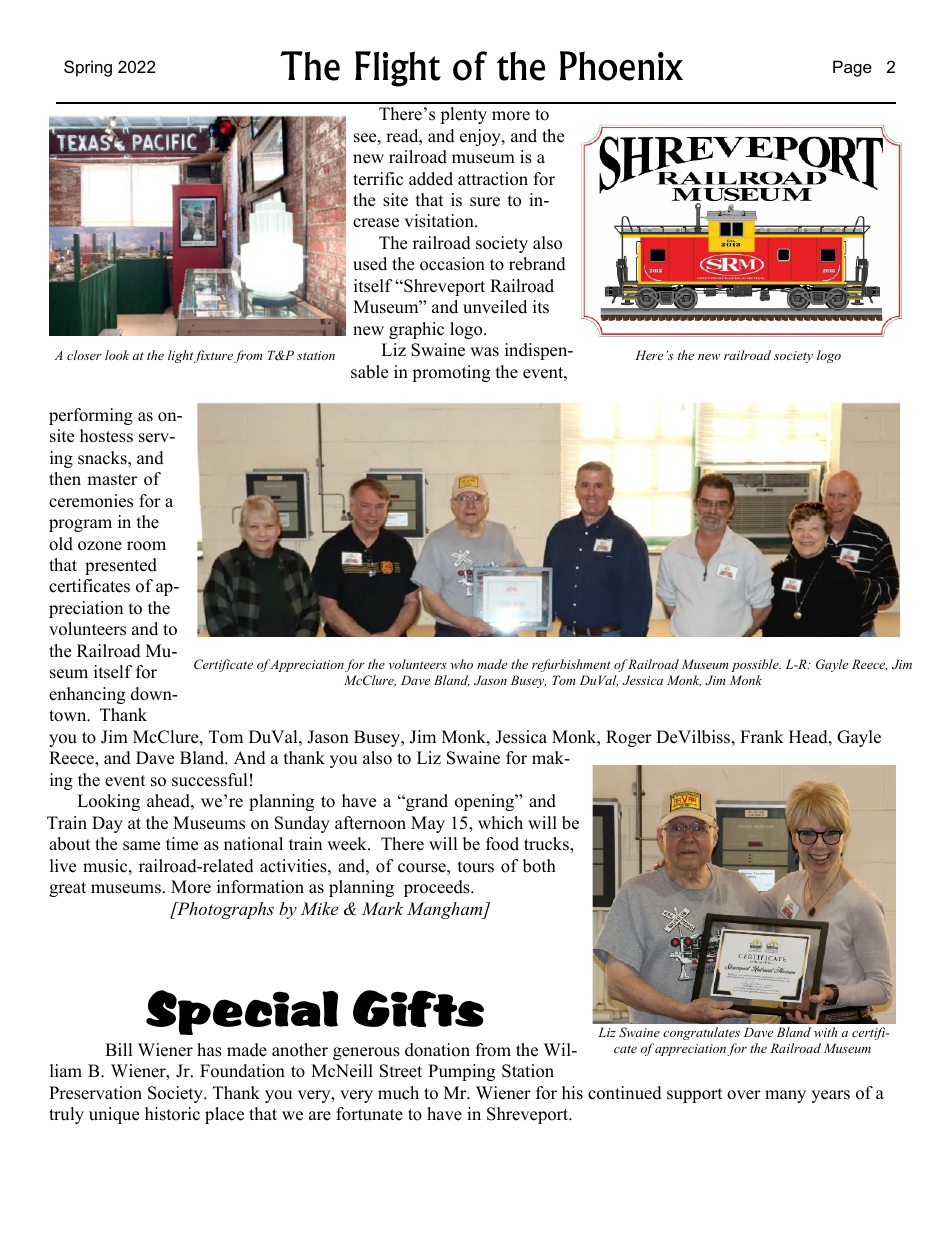 The width and height of the page is (952, 1233). Describe the element at coordinates (88, 68) in the page. I see `Spring` at that location.
